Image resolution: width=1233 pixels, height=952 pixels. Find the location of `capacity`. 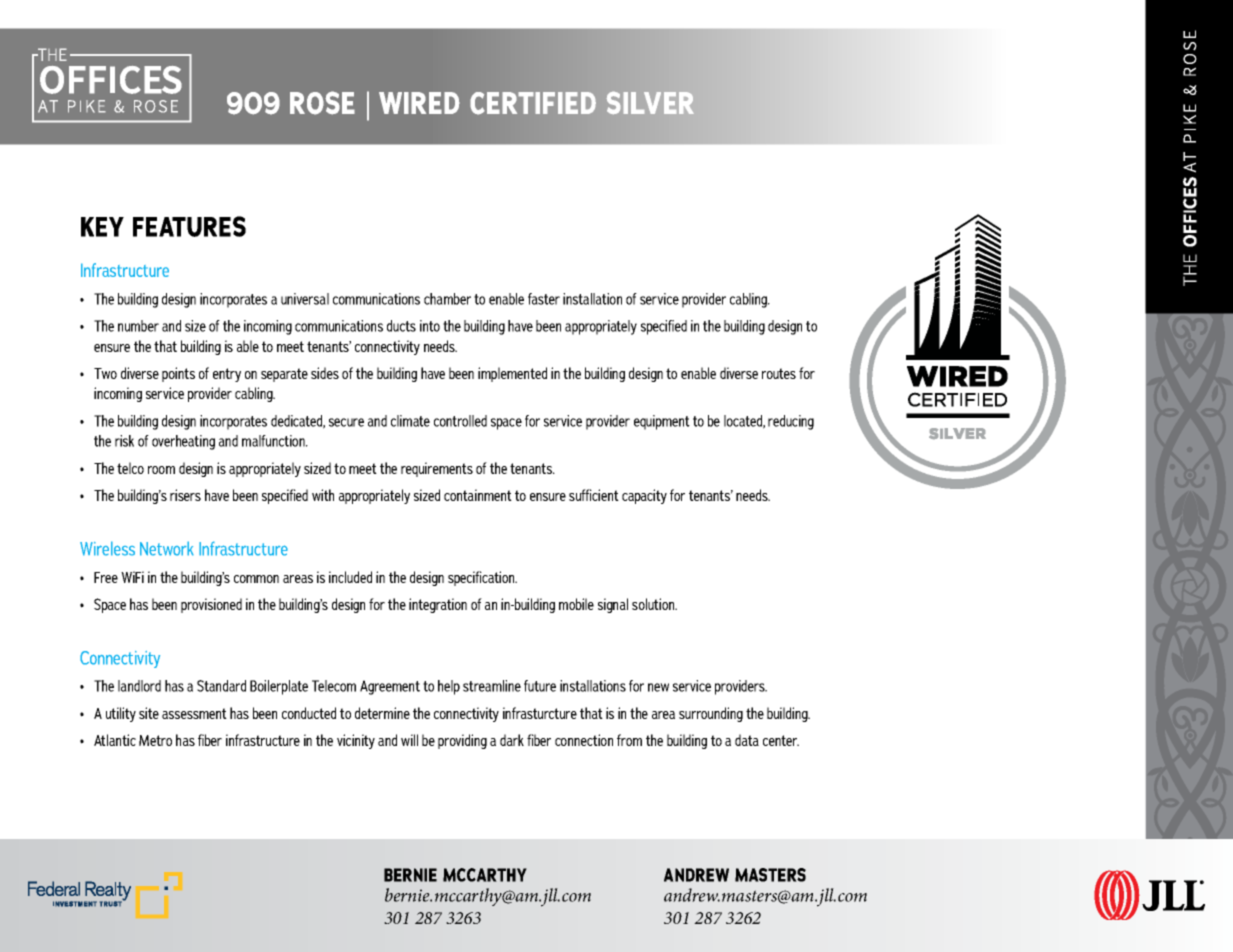

capacity is located at coordinates (644, 496).
